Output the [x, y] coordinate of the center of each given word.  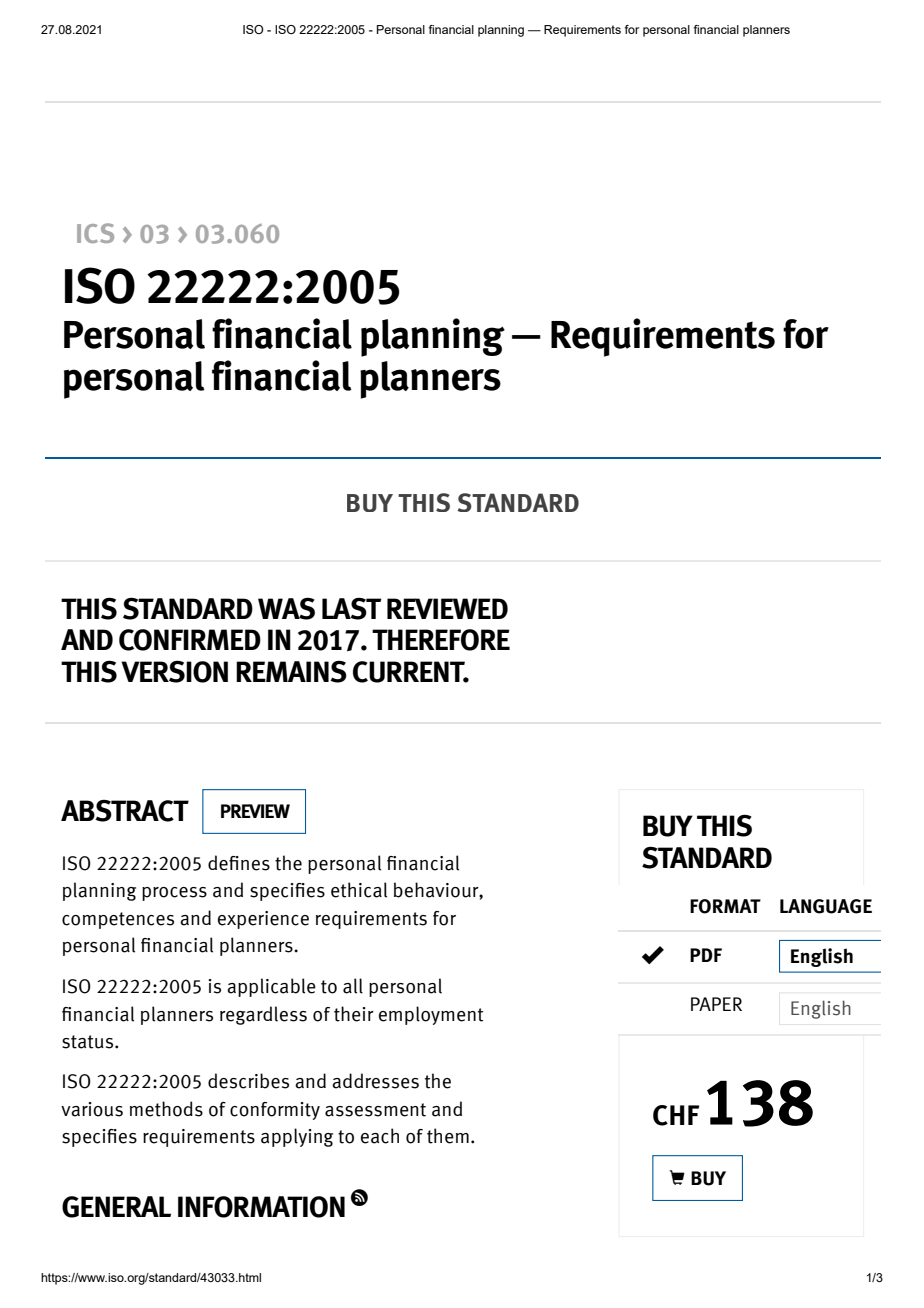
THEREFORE [441, 640]
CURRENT [410, 672]
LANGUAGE [826, 906]
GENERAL [116, 1207]
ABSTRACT [125, 811]
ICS [95, 233]
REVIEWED [447, 608]
